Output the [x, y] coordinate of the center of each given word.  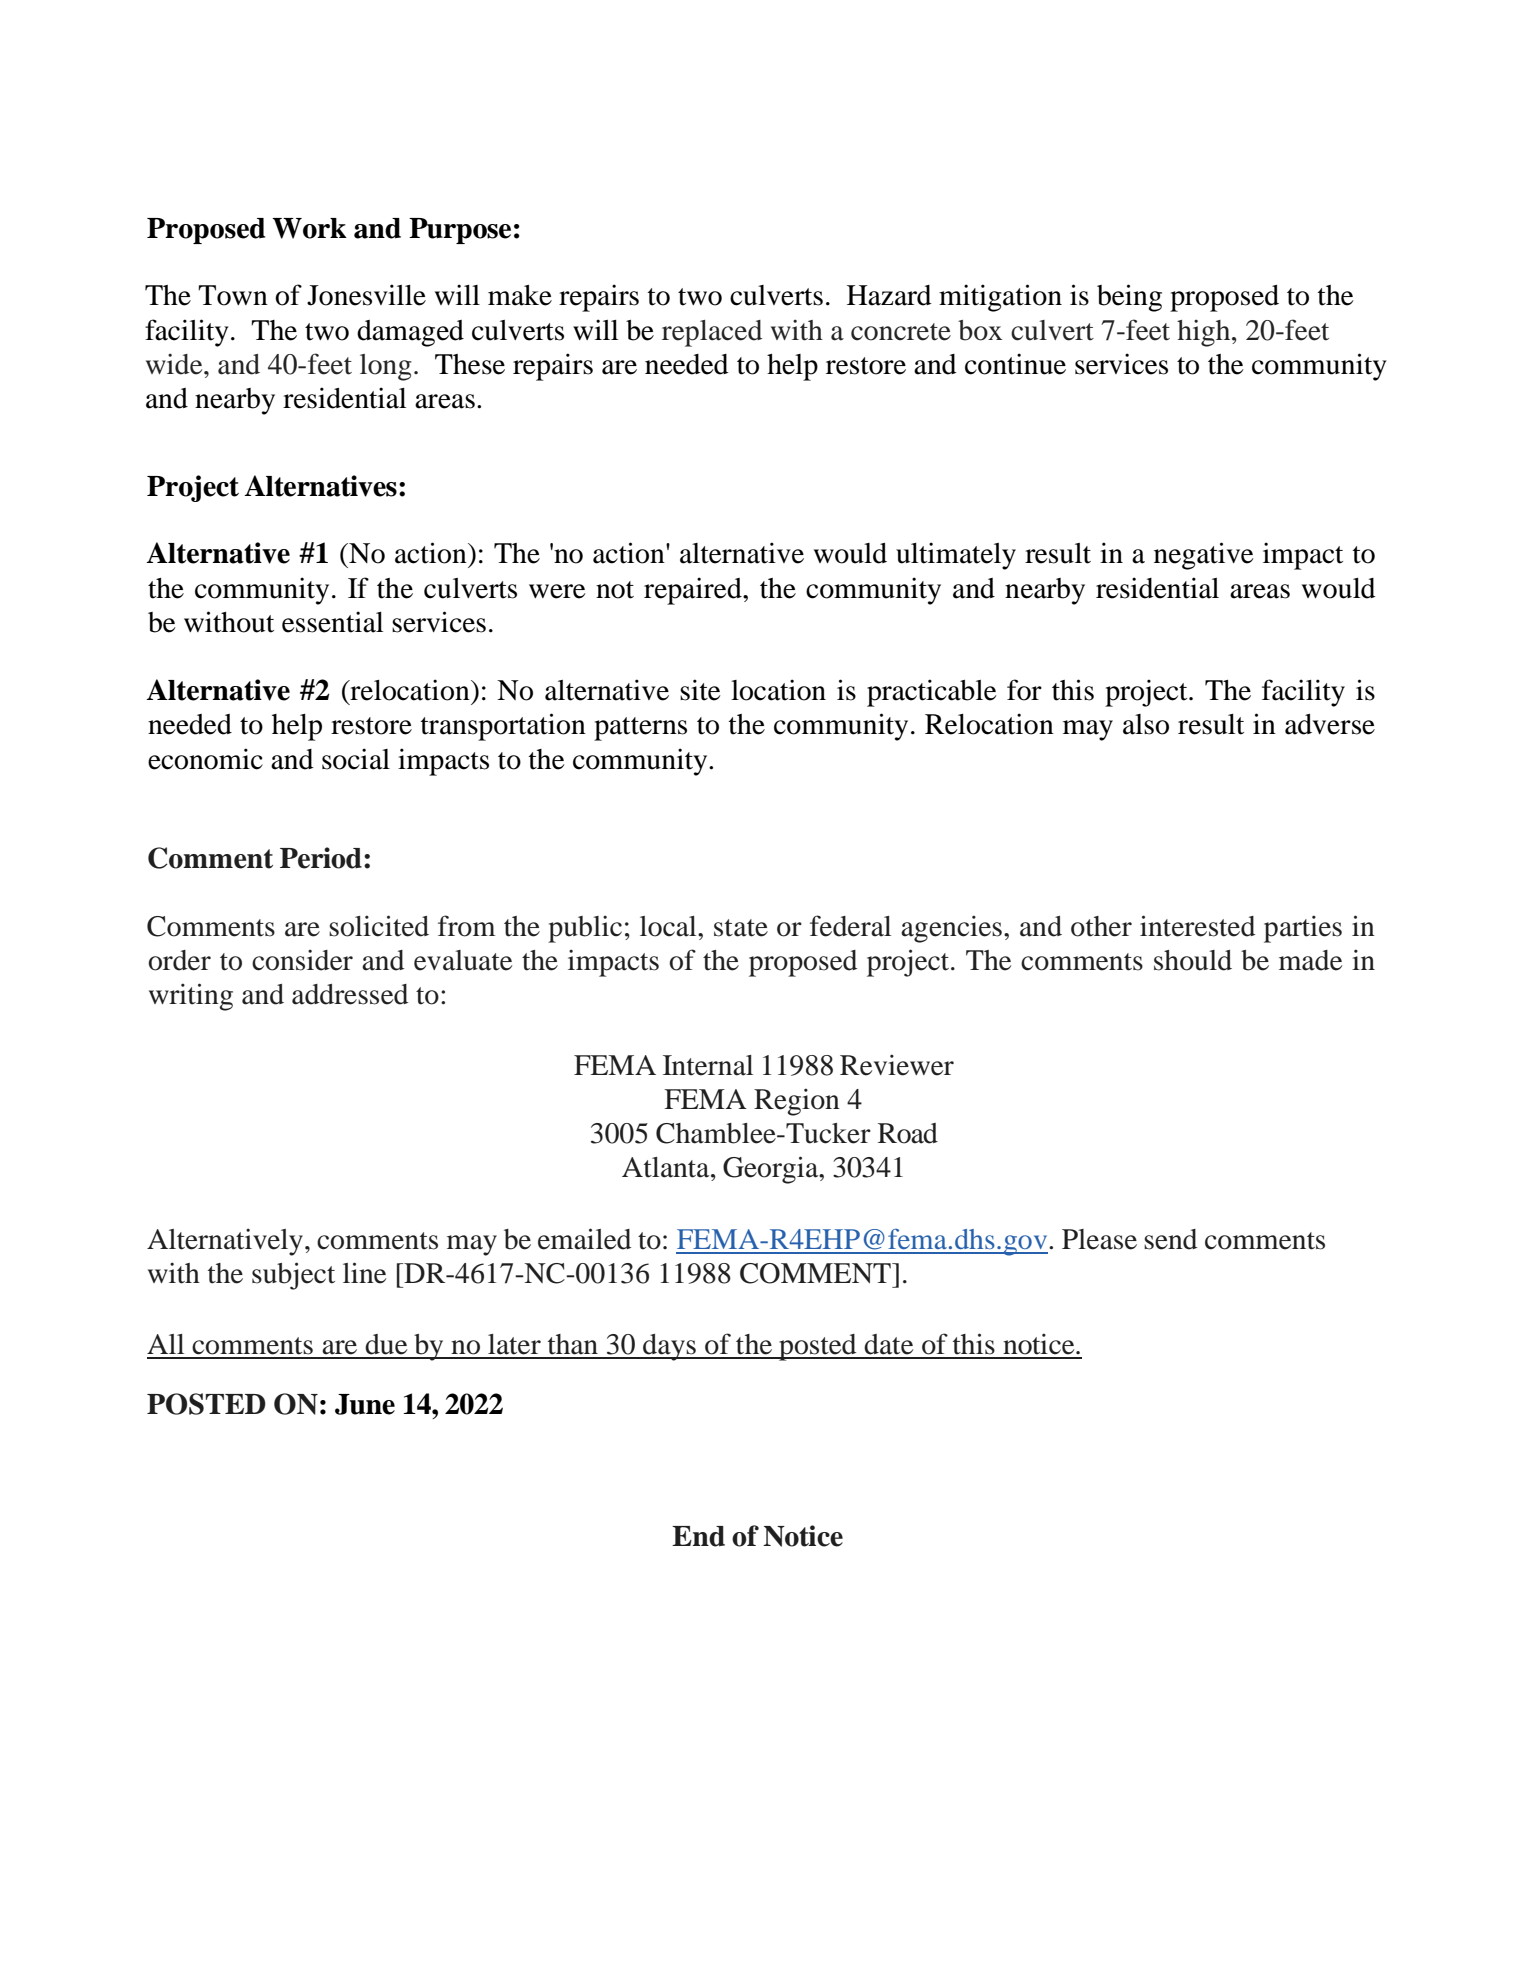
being [1129, 298]
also [1146, 724]
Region [797, 1102]
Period [321, 858]
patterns [640, 729]
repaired [694, 591]
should [1193, 960]
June [365, 1404]
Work [309, 228]
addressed [350, 994]
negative [1204, 556]
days [669, 1347]
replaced [712, 333]
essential [332, 622]
